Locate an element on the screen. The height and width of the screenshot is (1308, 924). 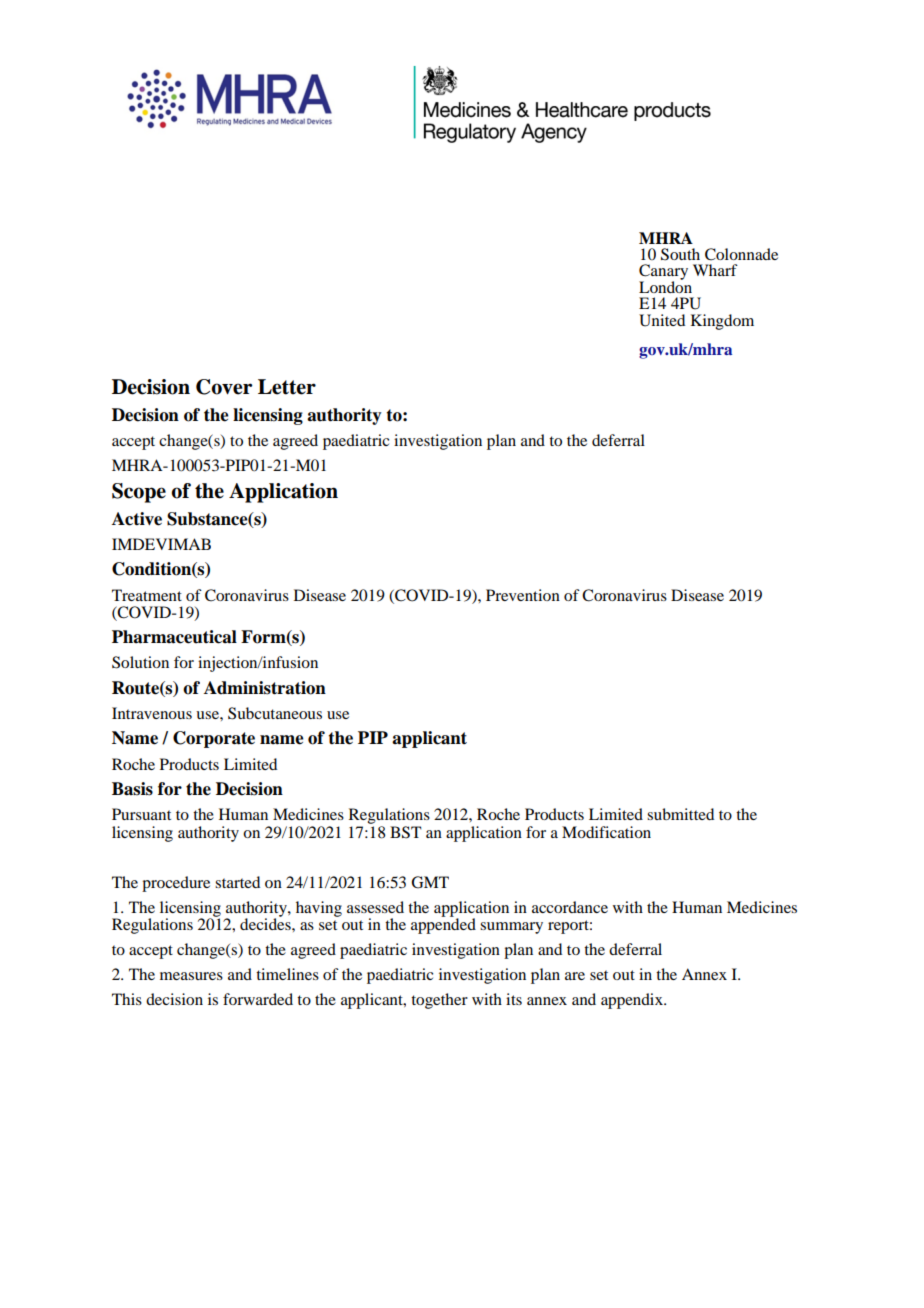
United is located at coordinates (662, 320).
